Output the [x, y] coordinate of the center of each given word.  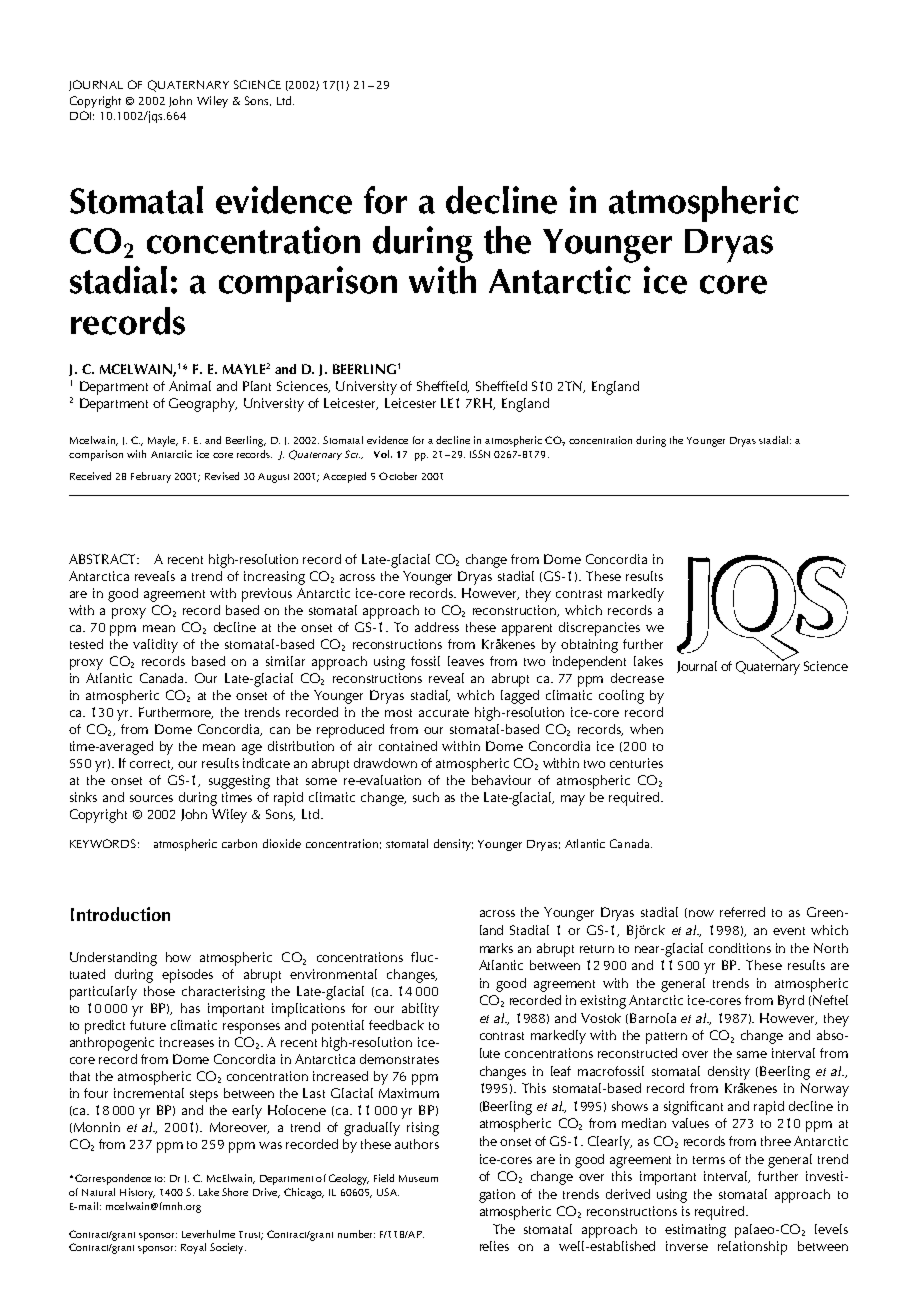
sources [151, 798]
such [426, 797]
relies [494, 1246]
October [398, 476]
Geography [203, 405]
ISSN [480, 454]
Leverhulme [208, 1234]
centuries [636, 763]
